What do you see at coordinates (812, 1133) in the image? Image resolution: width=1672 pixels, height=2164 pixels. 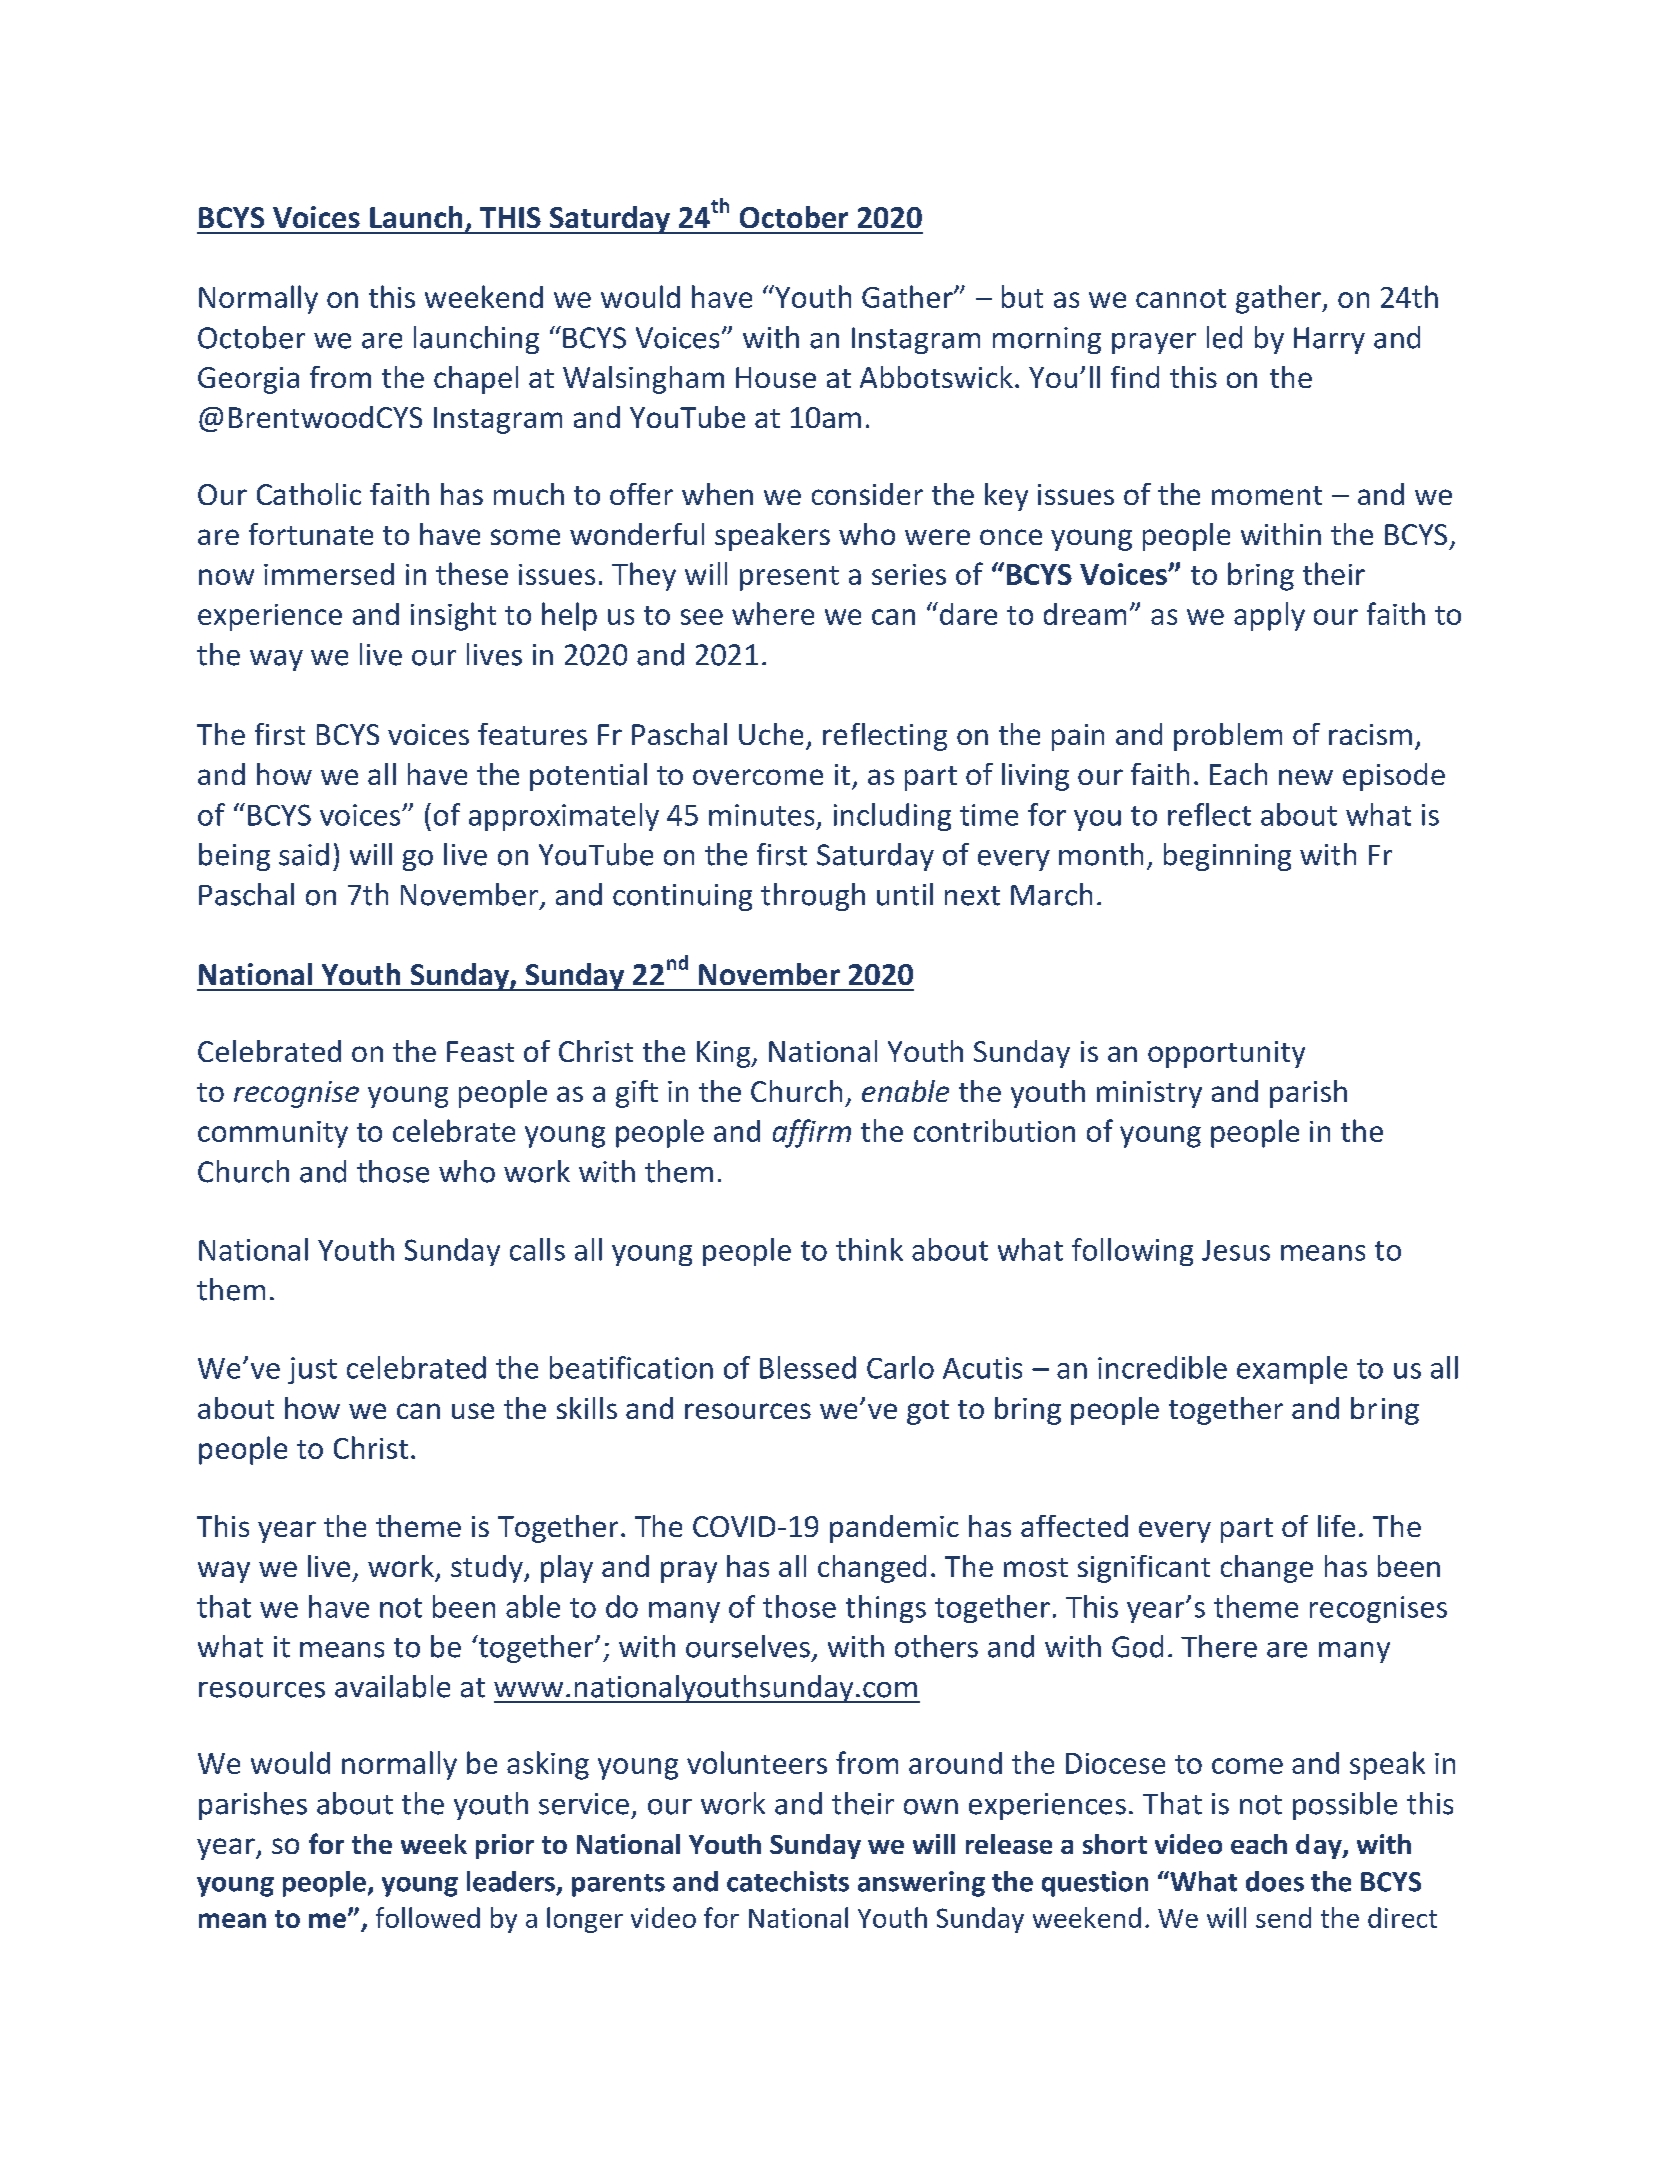 I see `affirm` at bounding box center [812, 1133].
